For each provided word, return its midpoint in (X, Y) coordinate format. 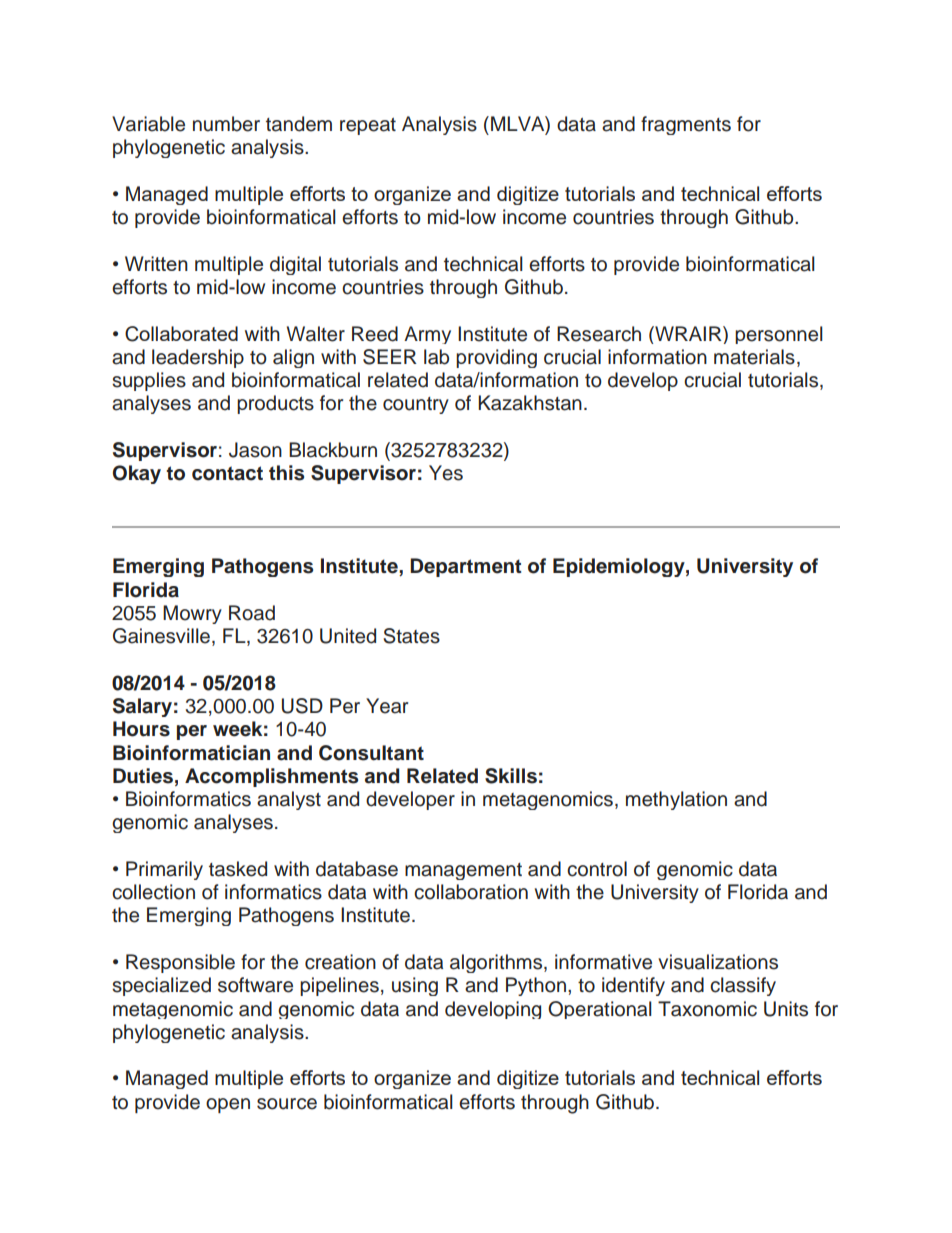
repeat (368, 126)
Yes (446, 473)
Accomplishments (271, 777)
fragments (686, 125)
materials (754, 357)
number (226, 124)
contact (227, 473)
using (415, 986)
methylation (676, 800)
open (228, 1105)
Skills (511, 776)
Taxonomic (707, 1009)
